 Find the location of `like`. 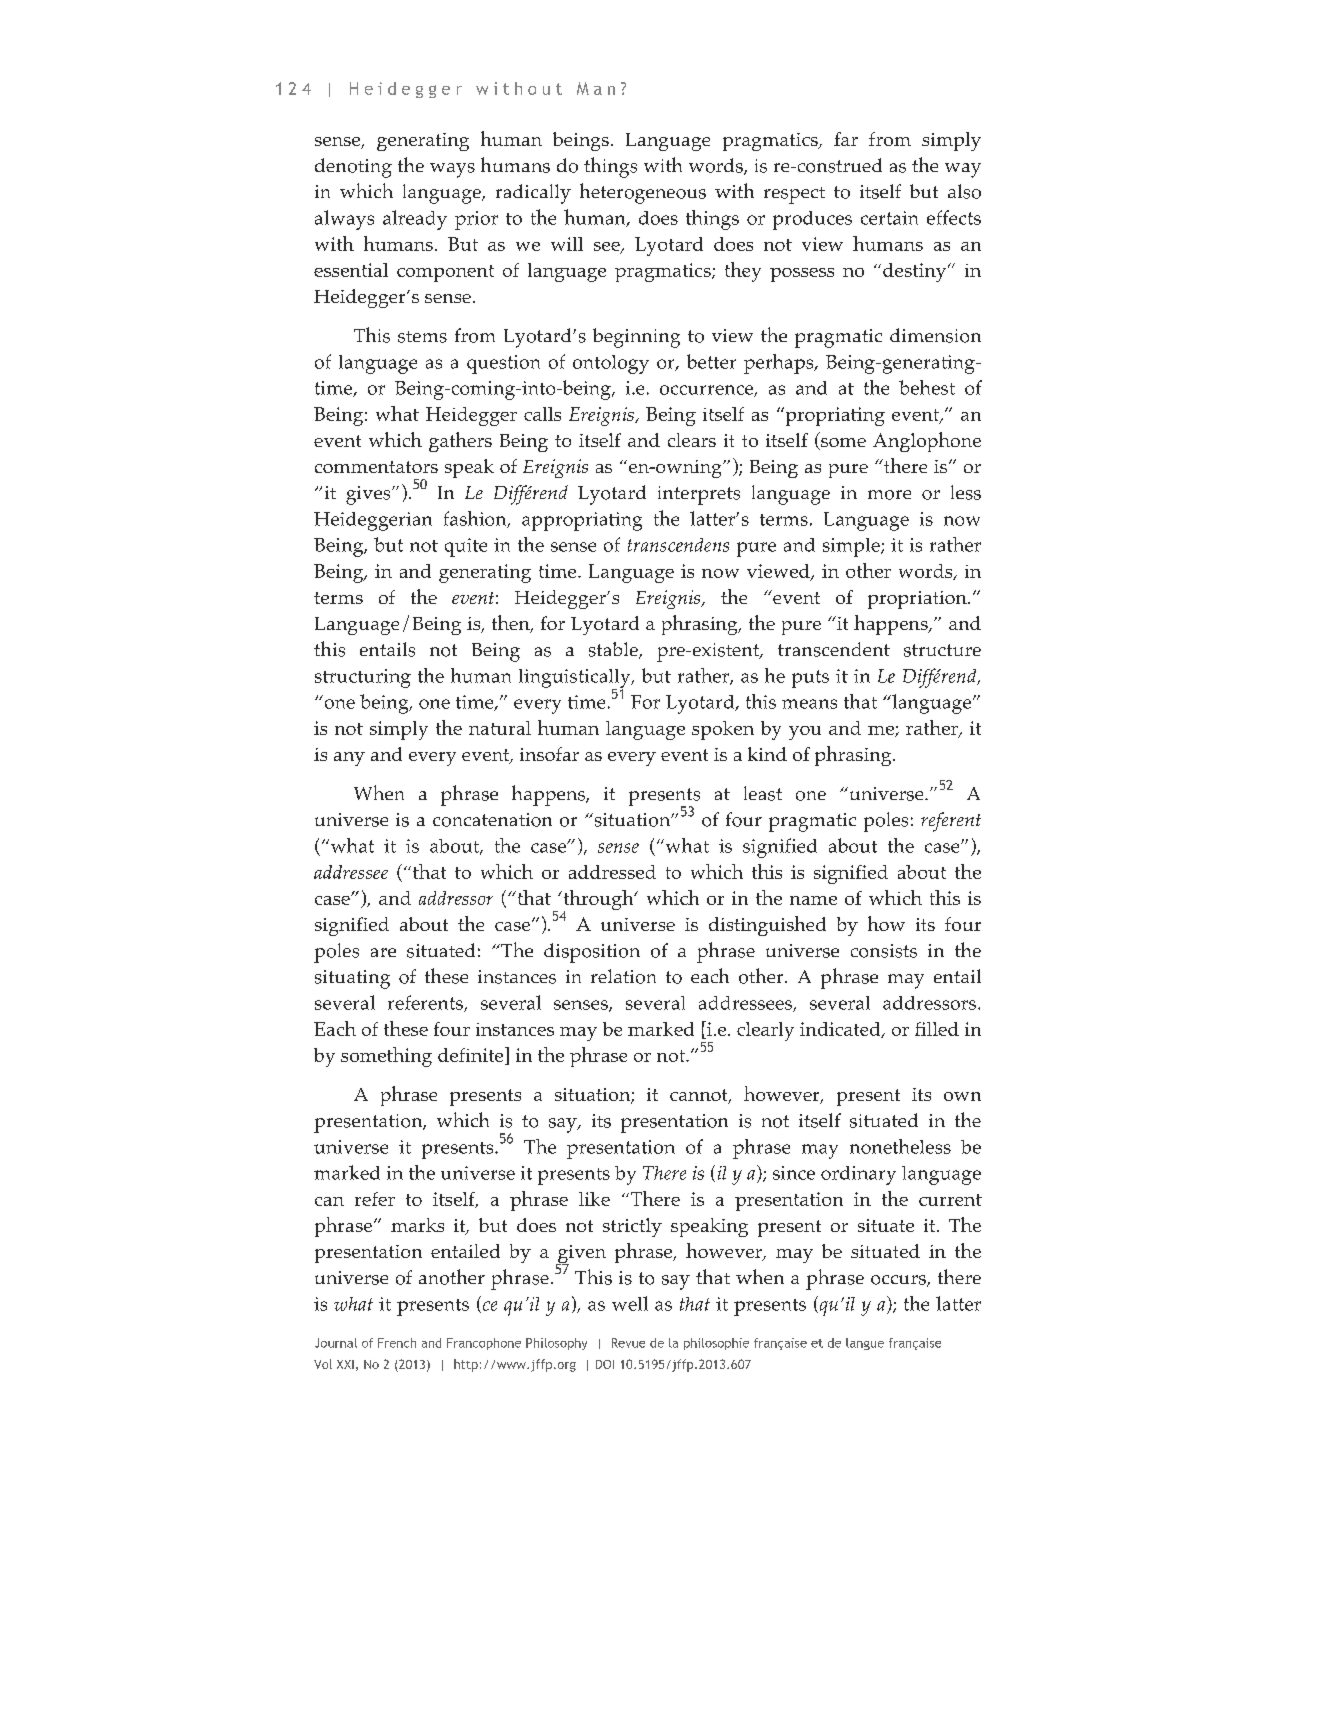

like is located at coordinates (594, 1199).
